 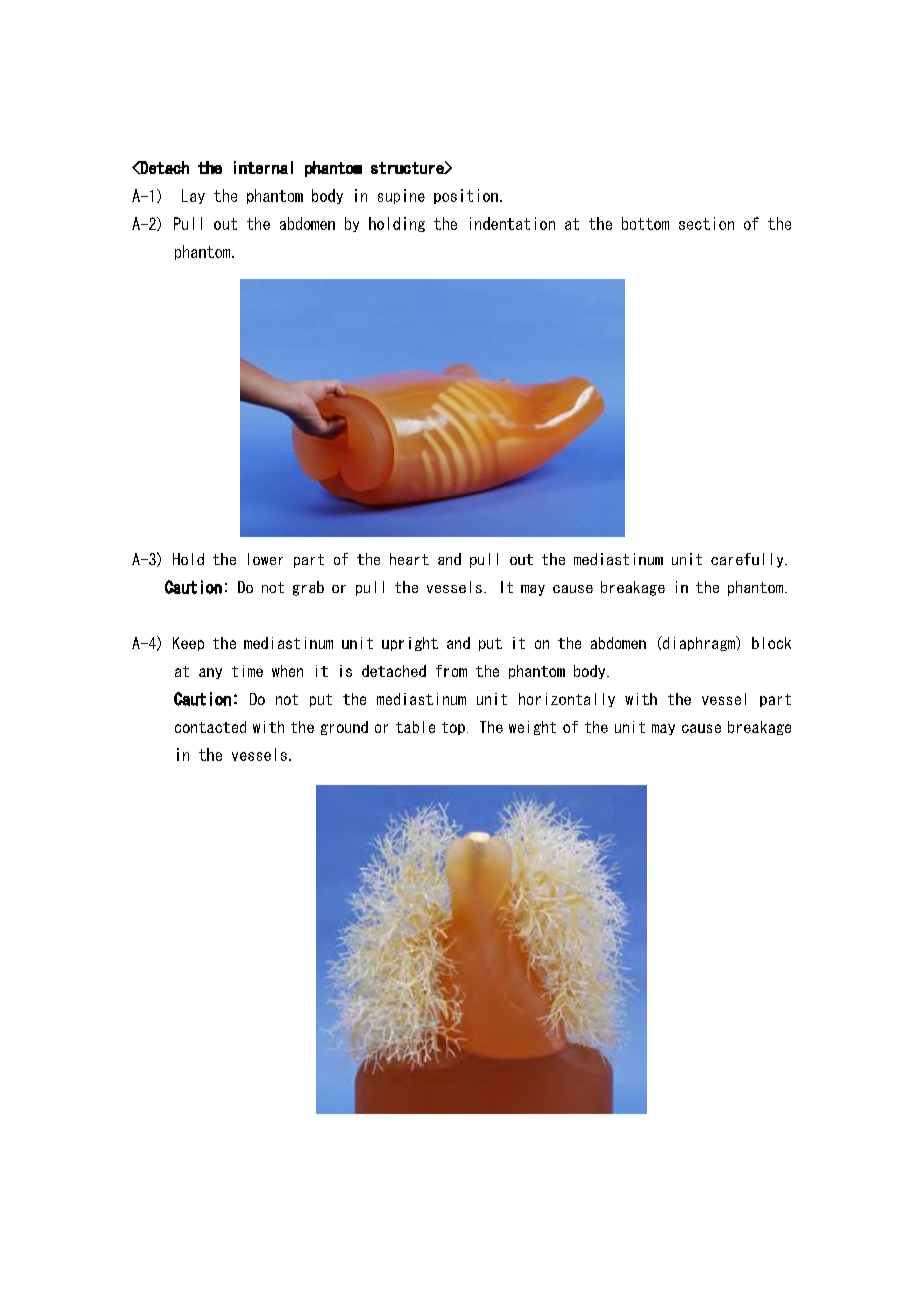 What do you see at coordinates (247, 671) in the page?
I see `time` at bounding box center [247, 671].
